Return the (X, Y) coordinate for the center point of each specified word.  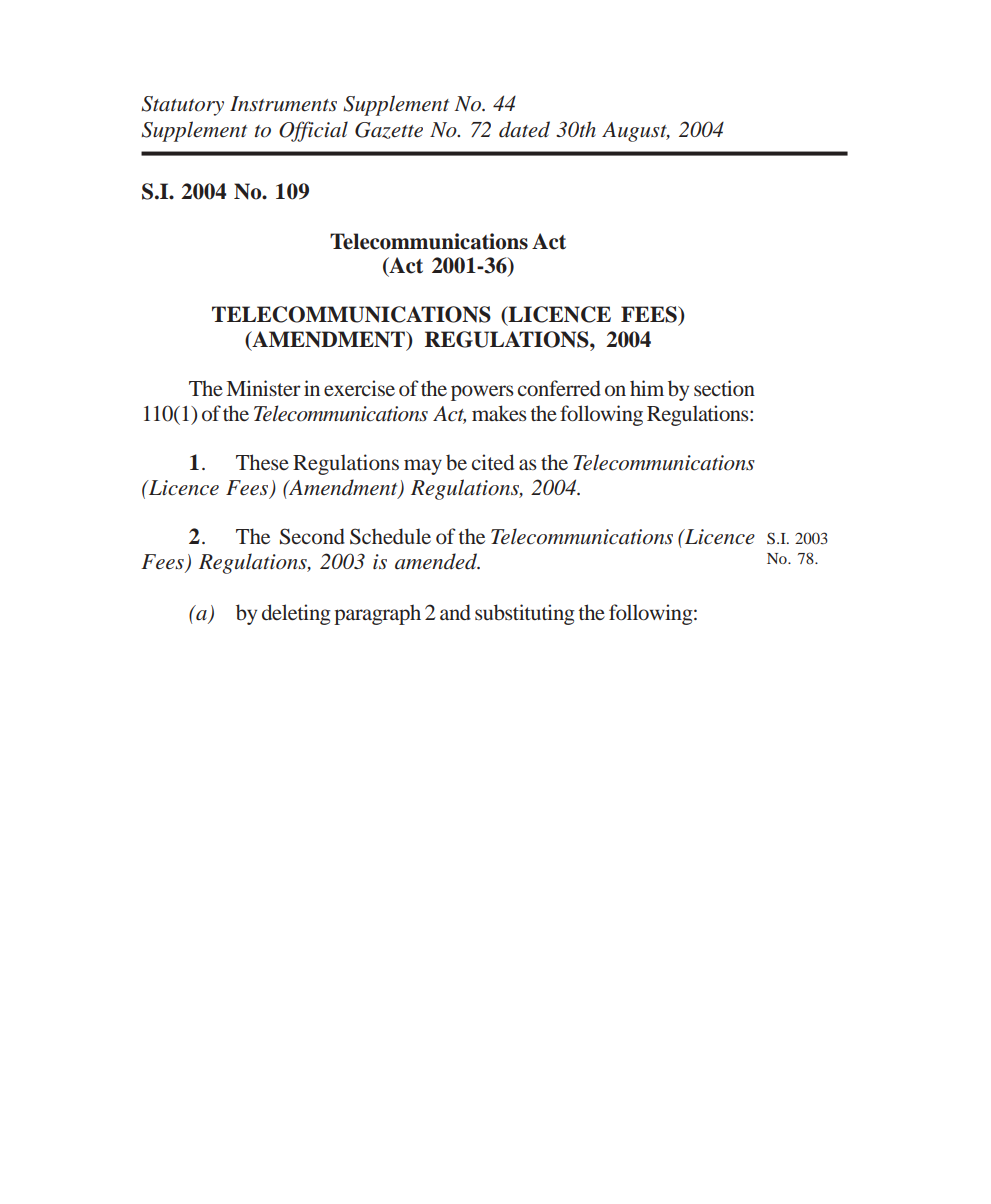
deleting (296, 614)
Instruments (283, 104)
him (647, 388)
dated (524, 129)
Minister (263, 388)
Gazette (389, 130)
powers (482, 393)
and (455, 612)
